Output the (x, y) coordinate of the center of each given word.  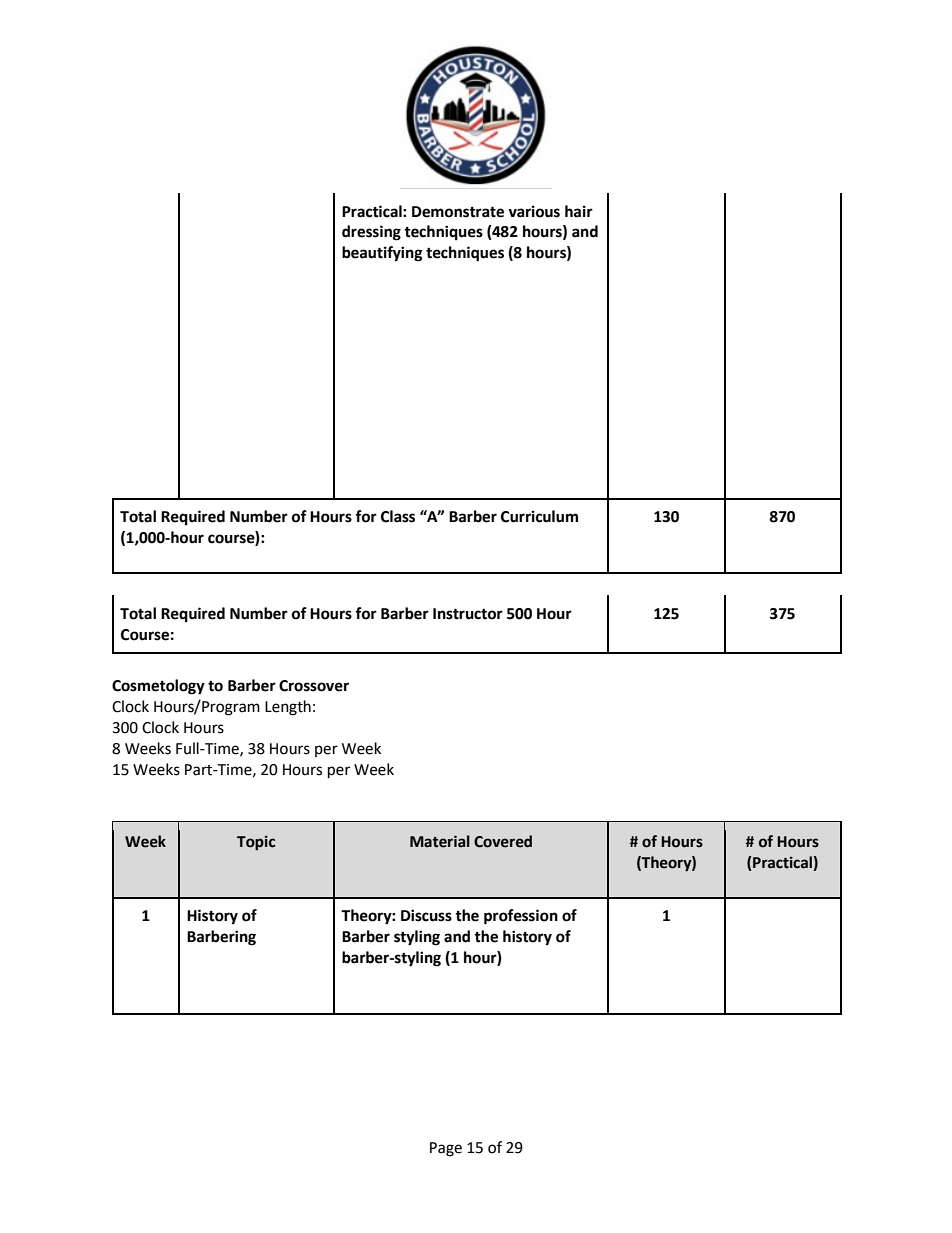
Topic (256, 842)
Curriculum (539, 516)
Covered (503, 841)
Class (398, 516)
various (534, 211)
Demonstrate (458, 212)
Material (440, 841)
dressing (371, 233)
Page (446, 1149)
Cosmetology (158, 687)
